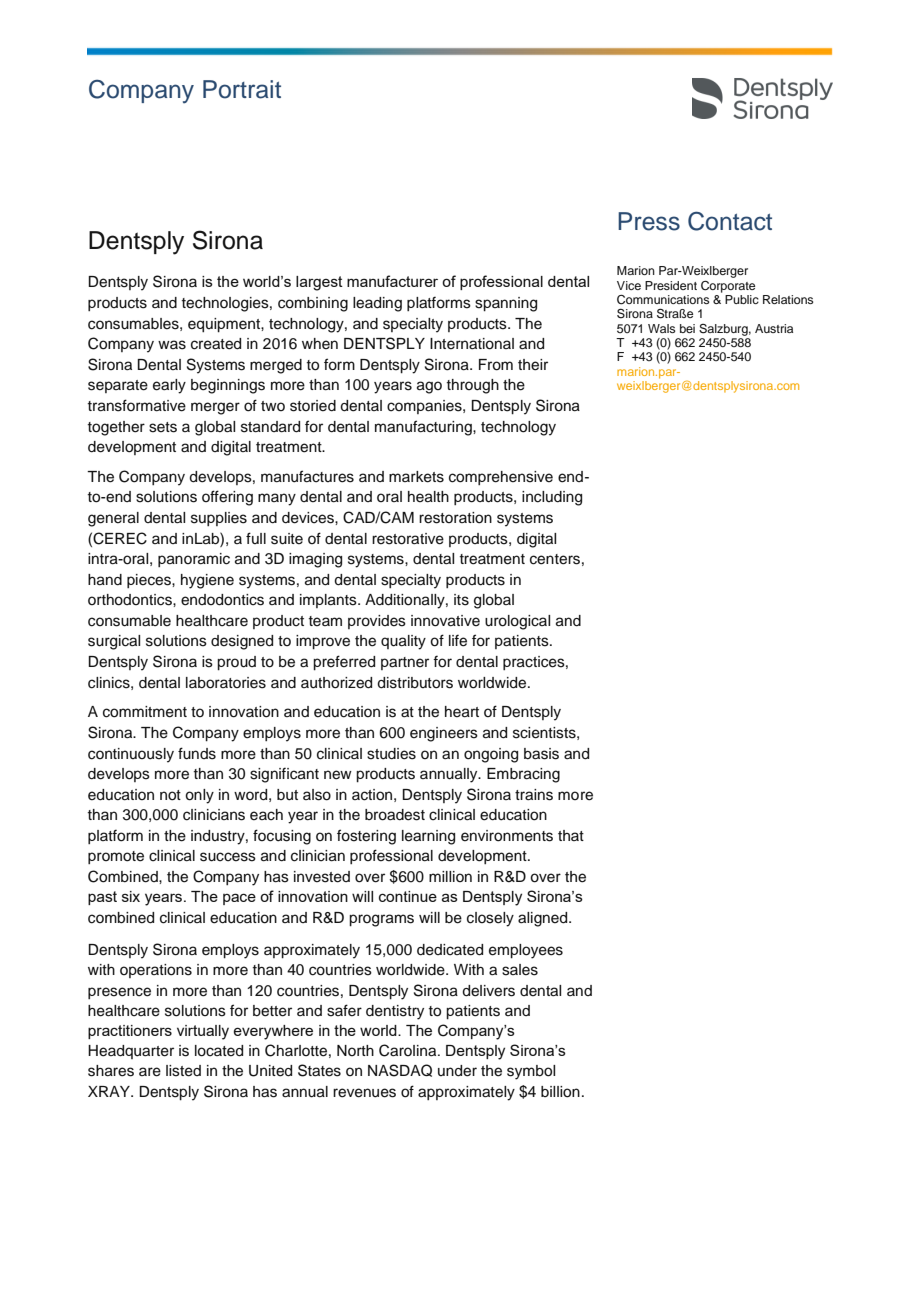  What do you see at coordinates (207, 581) in the document?
I see `hygiene` at bounding box center [207, 581].
